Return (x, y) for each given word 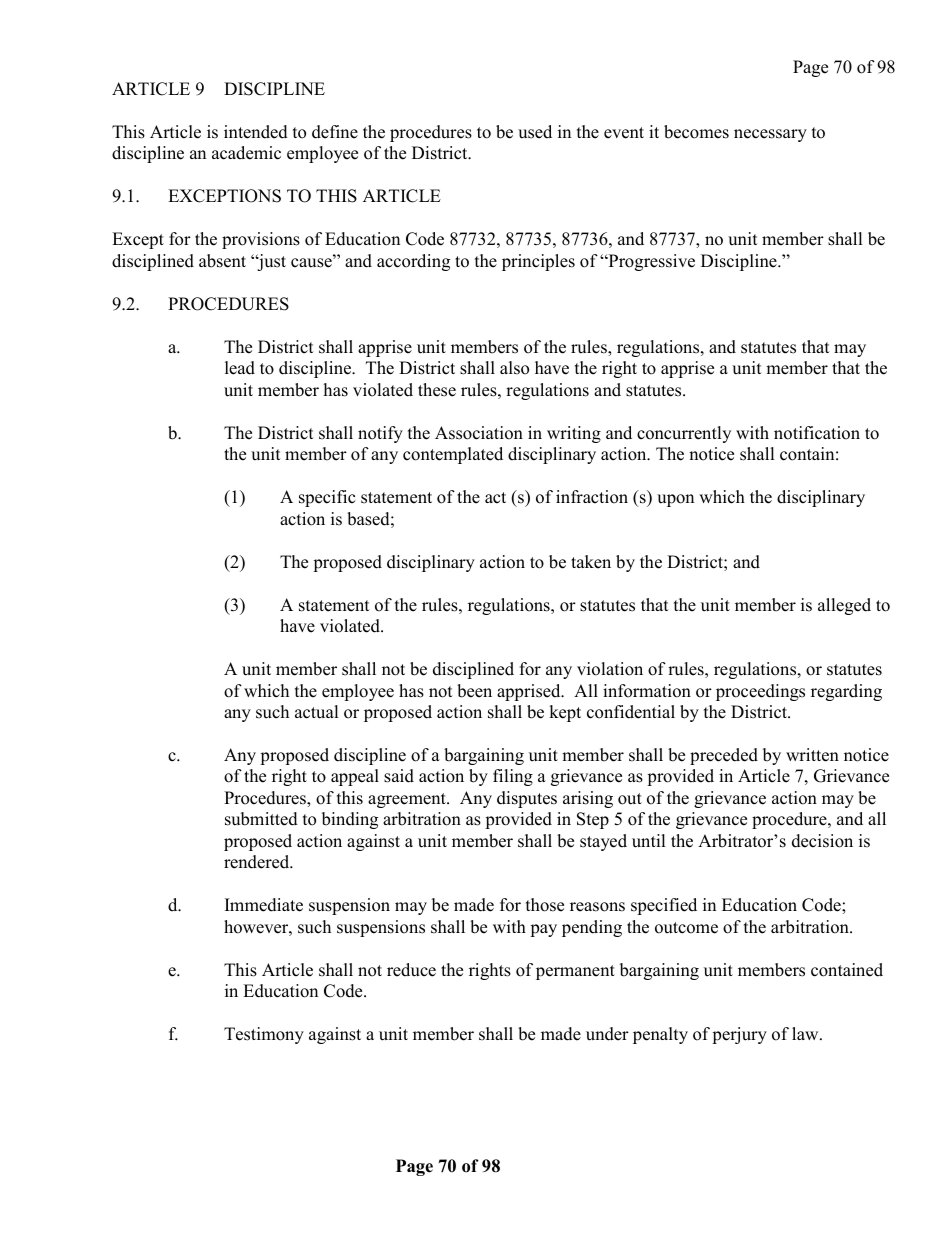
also (514, 368)
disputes (527, 799)
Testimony (264, 1035)
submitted (261, 819)
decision (822, 841)
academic (246, 153)
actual (317, 712)
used (535, 132)
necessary (770, 135)
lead (240, 368)
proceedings (760, 692)
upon (675, 500)
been (474, 691)
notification (817, 433)
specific (327, 498)
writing (574, 434)
